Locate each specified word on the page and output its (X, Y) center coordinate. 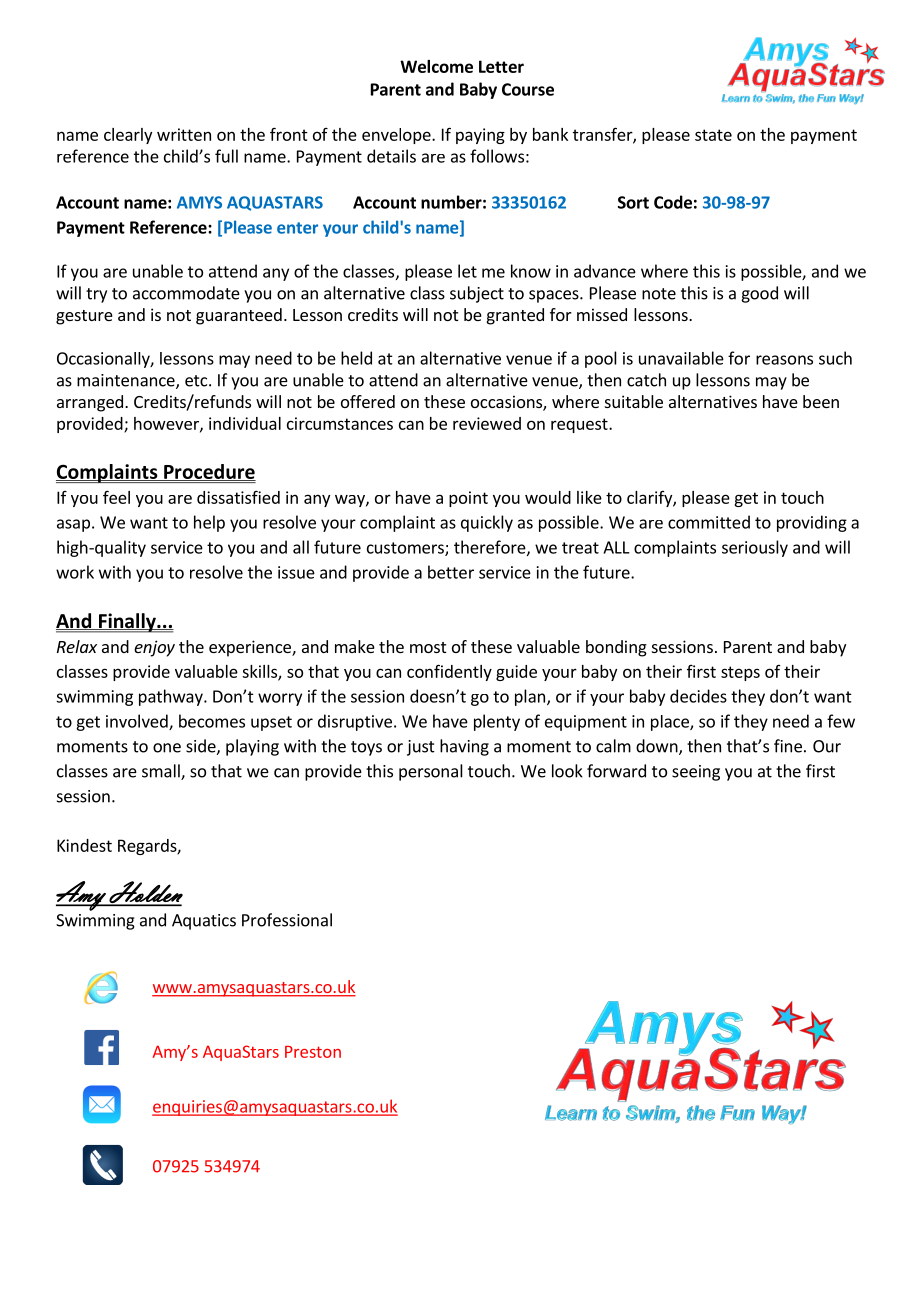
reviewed (487, 423)
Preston (313, 1052)
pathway (172, 697)
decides (698, 696)
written (184, 134)
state (713, 135)
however (167, 424)
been (821, 401)
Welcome (436, 66)
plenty (497, 722)
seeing (696, 773)
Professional (287, 920)
